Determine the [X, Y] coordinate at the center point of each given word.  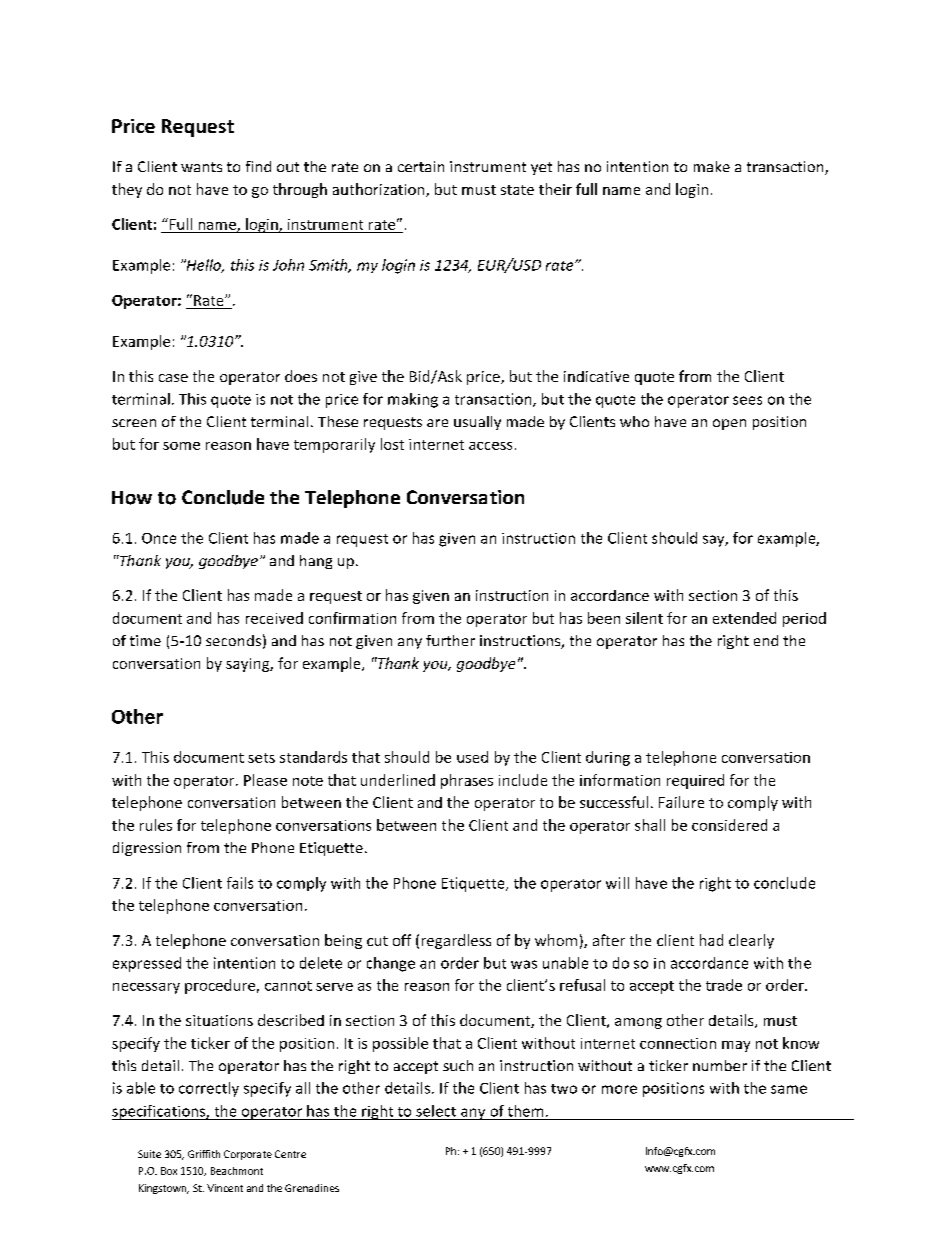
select [436, 1111]
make [712, 166]
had [711, 940]
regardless [456, 941]
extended [744, 618]
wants [201, 167]
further [450, 640]
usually [477, 423]
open [729, 424]
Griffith [204, 1154]
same [789, 1089]
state [517, 190]
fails [240, 883]
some [181, 446]
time [145, 640]
